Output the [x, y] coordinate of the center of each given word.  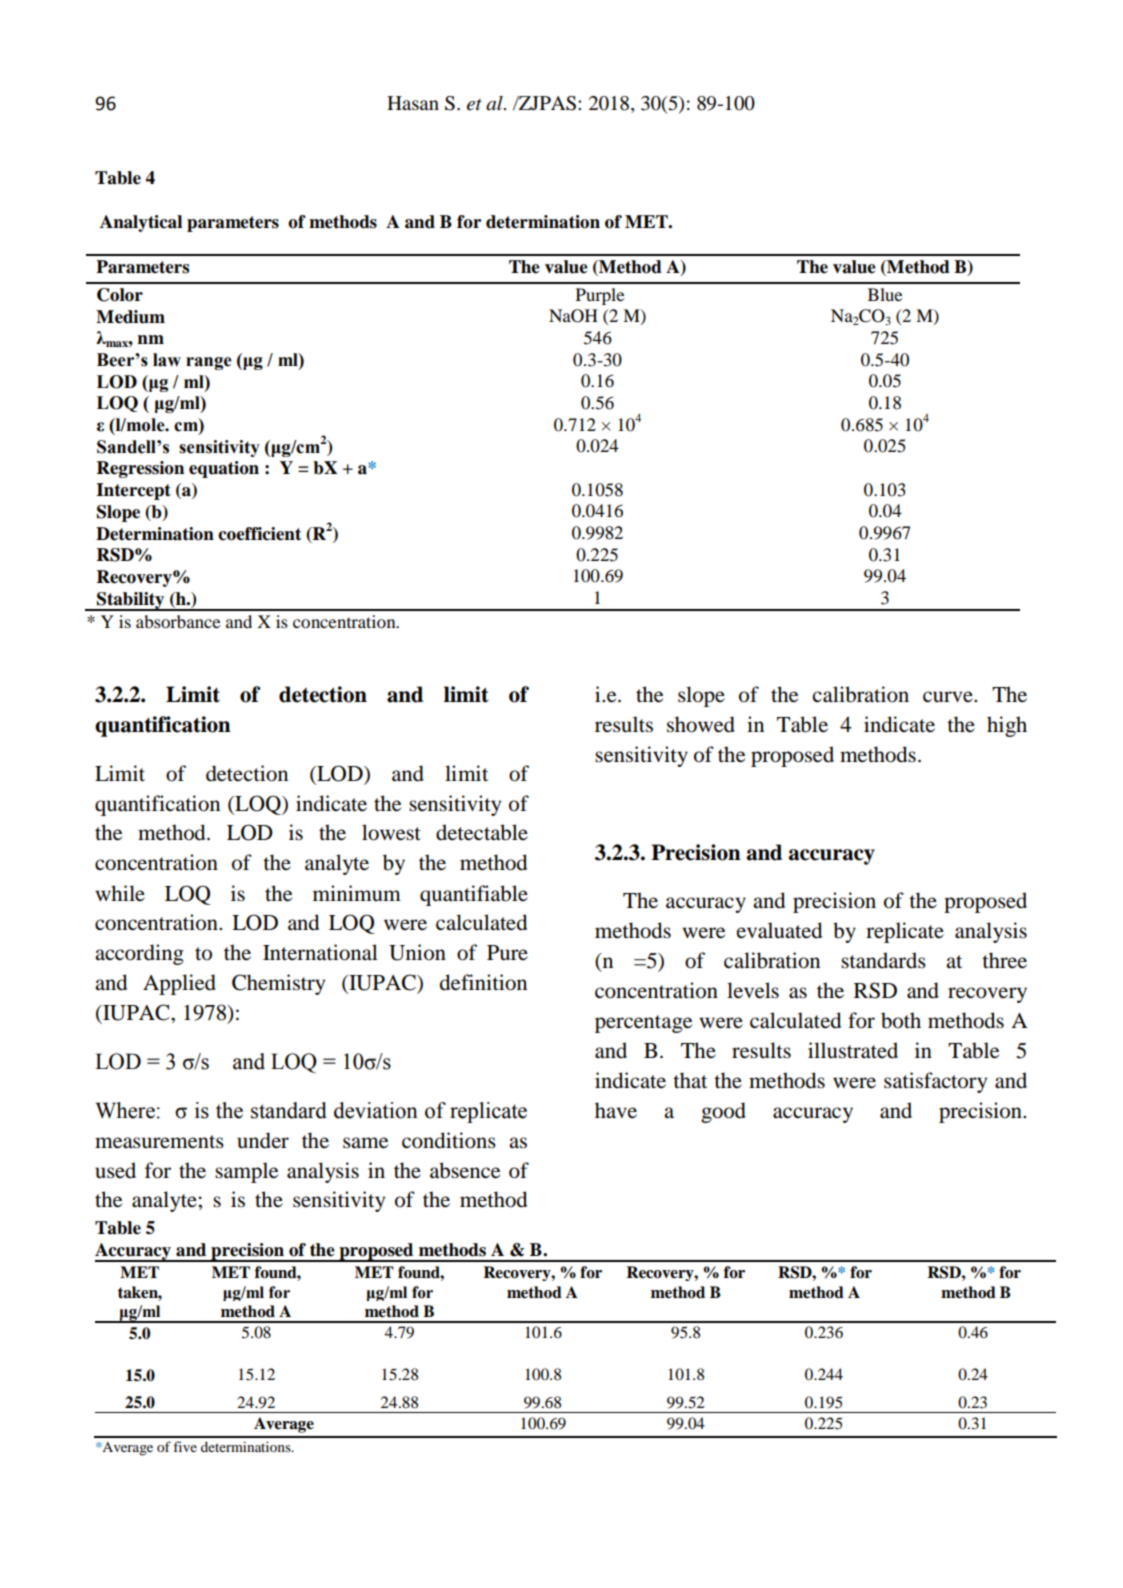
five [185, 1446]
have [616, 1110]
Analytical [141, 223]
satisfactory [935, 1082]
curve [949, 697]
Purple [600, 296]
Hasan [413, 103]
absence [465, 1170]
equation [224, 469]
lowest [391, 832]
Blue [885, 294]
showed [701, 724]
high [1007, 726]
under [263, 1140]
